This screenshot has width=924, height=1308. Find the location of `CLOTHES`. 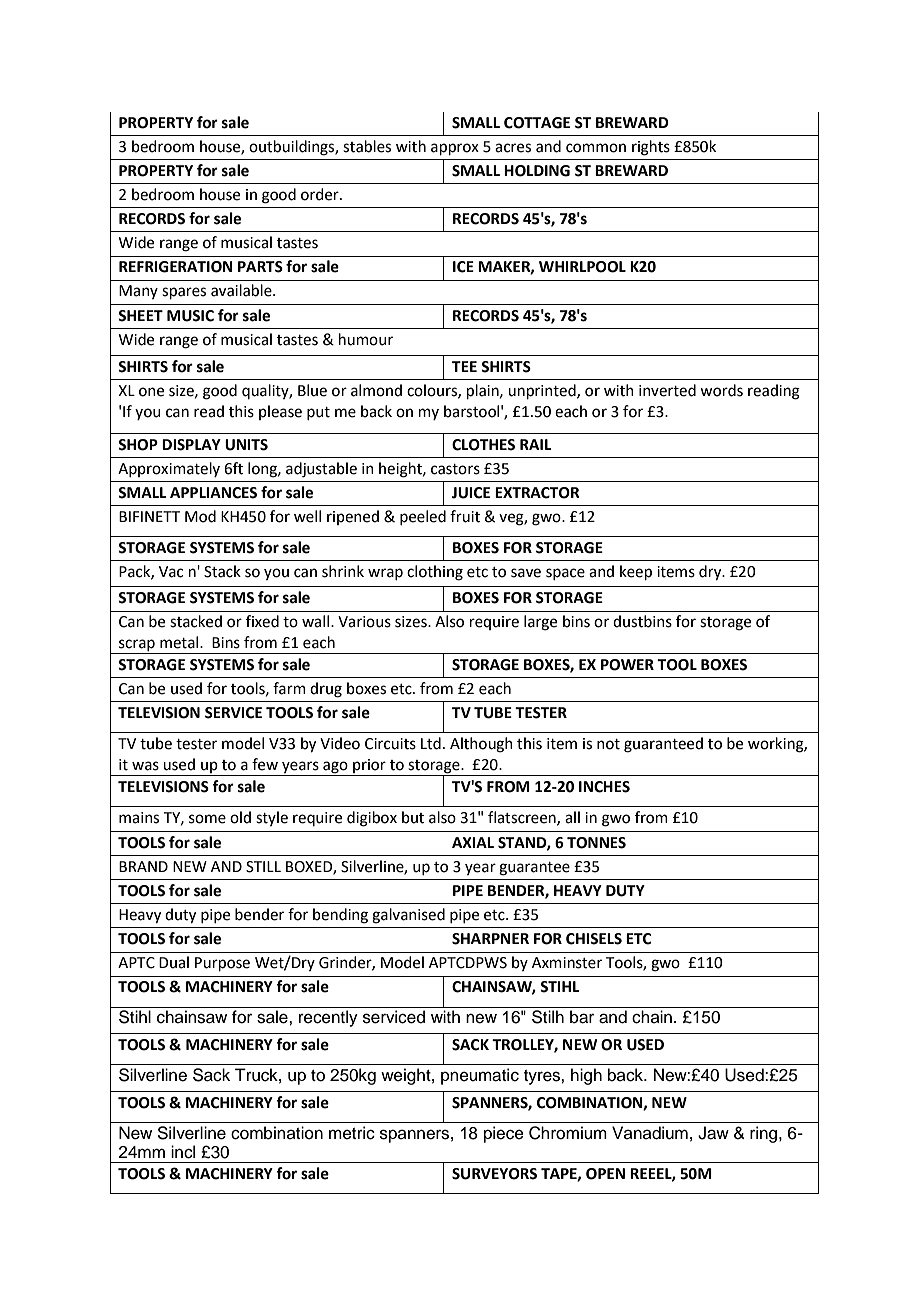

CLOTHES is located at coordinates (483, 445).
